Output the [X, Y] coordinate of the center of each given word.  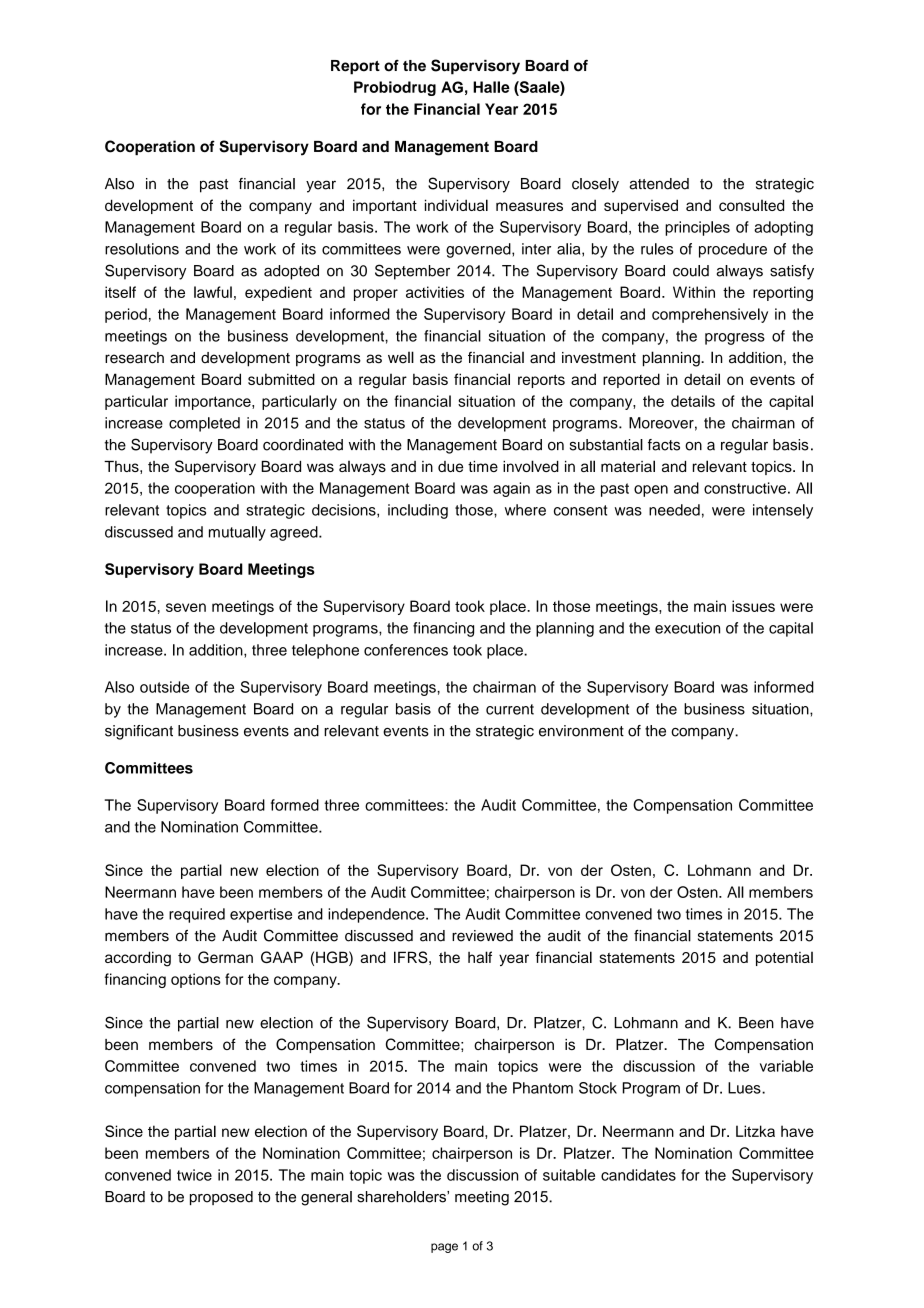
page [444, 1248]
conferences [406, 650]
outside [164, 687]
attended [659, 184]
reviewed [482, 936]
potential [784, 959]
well [401, 357]
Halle [491, 87]
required [197, 915]
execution [687, 628]
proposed [221, 1198]
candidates [638, 1175]
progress [735, 339]
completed [204, 424]
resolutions [142, 249]
